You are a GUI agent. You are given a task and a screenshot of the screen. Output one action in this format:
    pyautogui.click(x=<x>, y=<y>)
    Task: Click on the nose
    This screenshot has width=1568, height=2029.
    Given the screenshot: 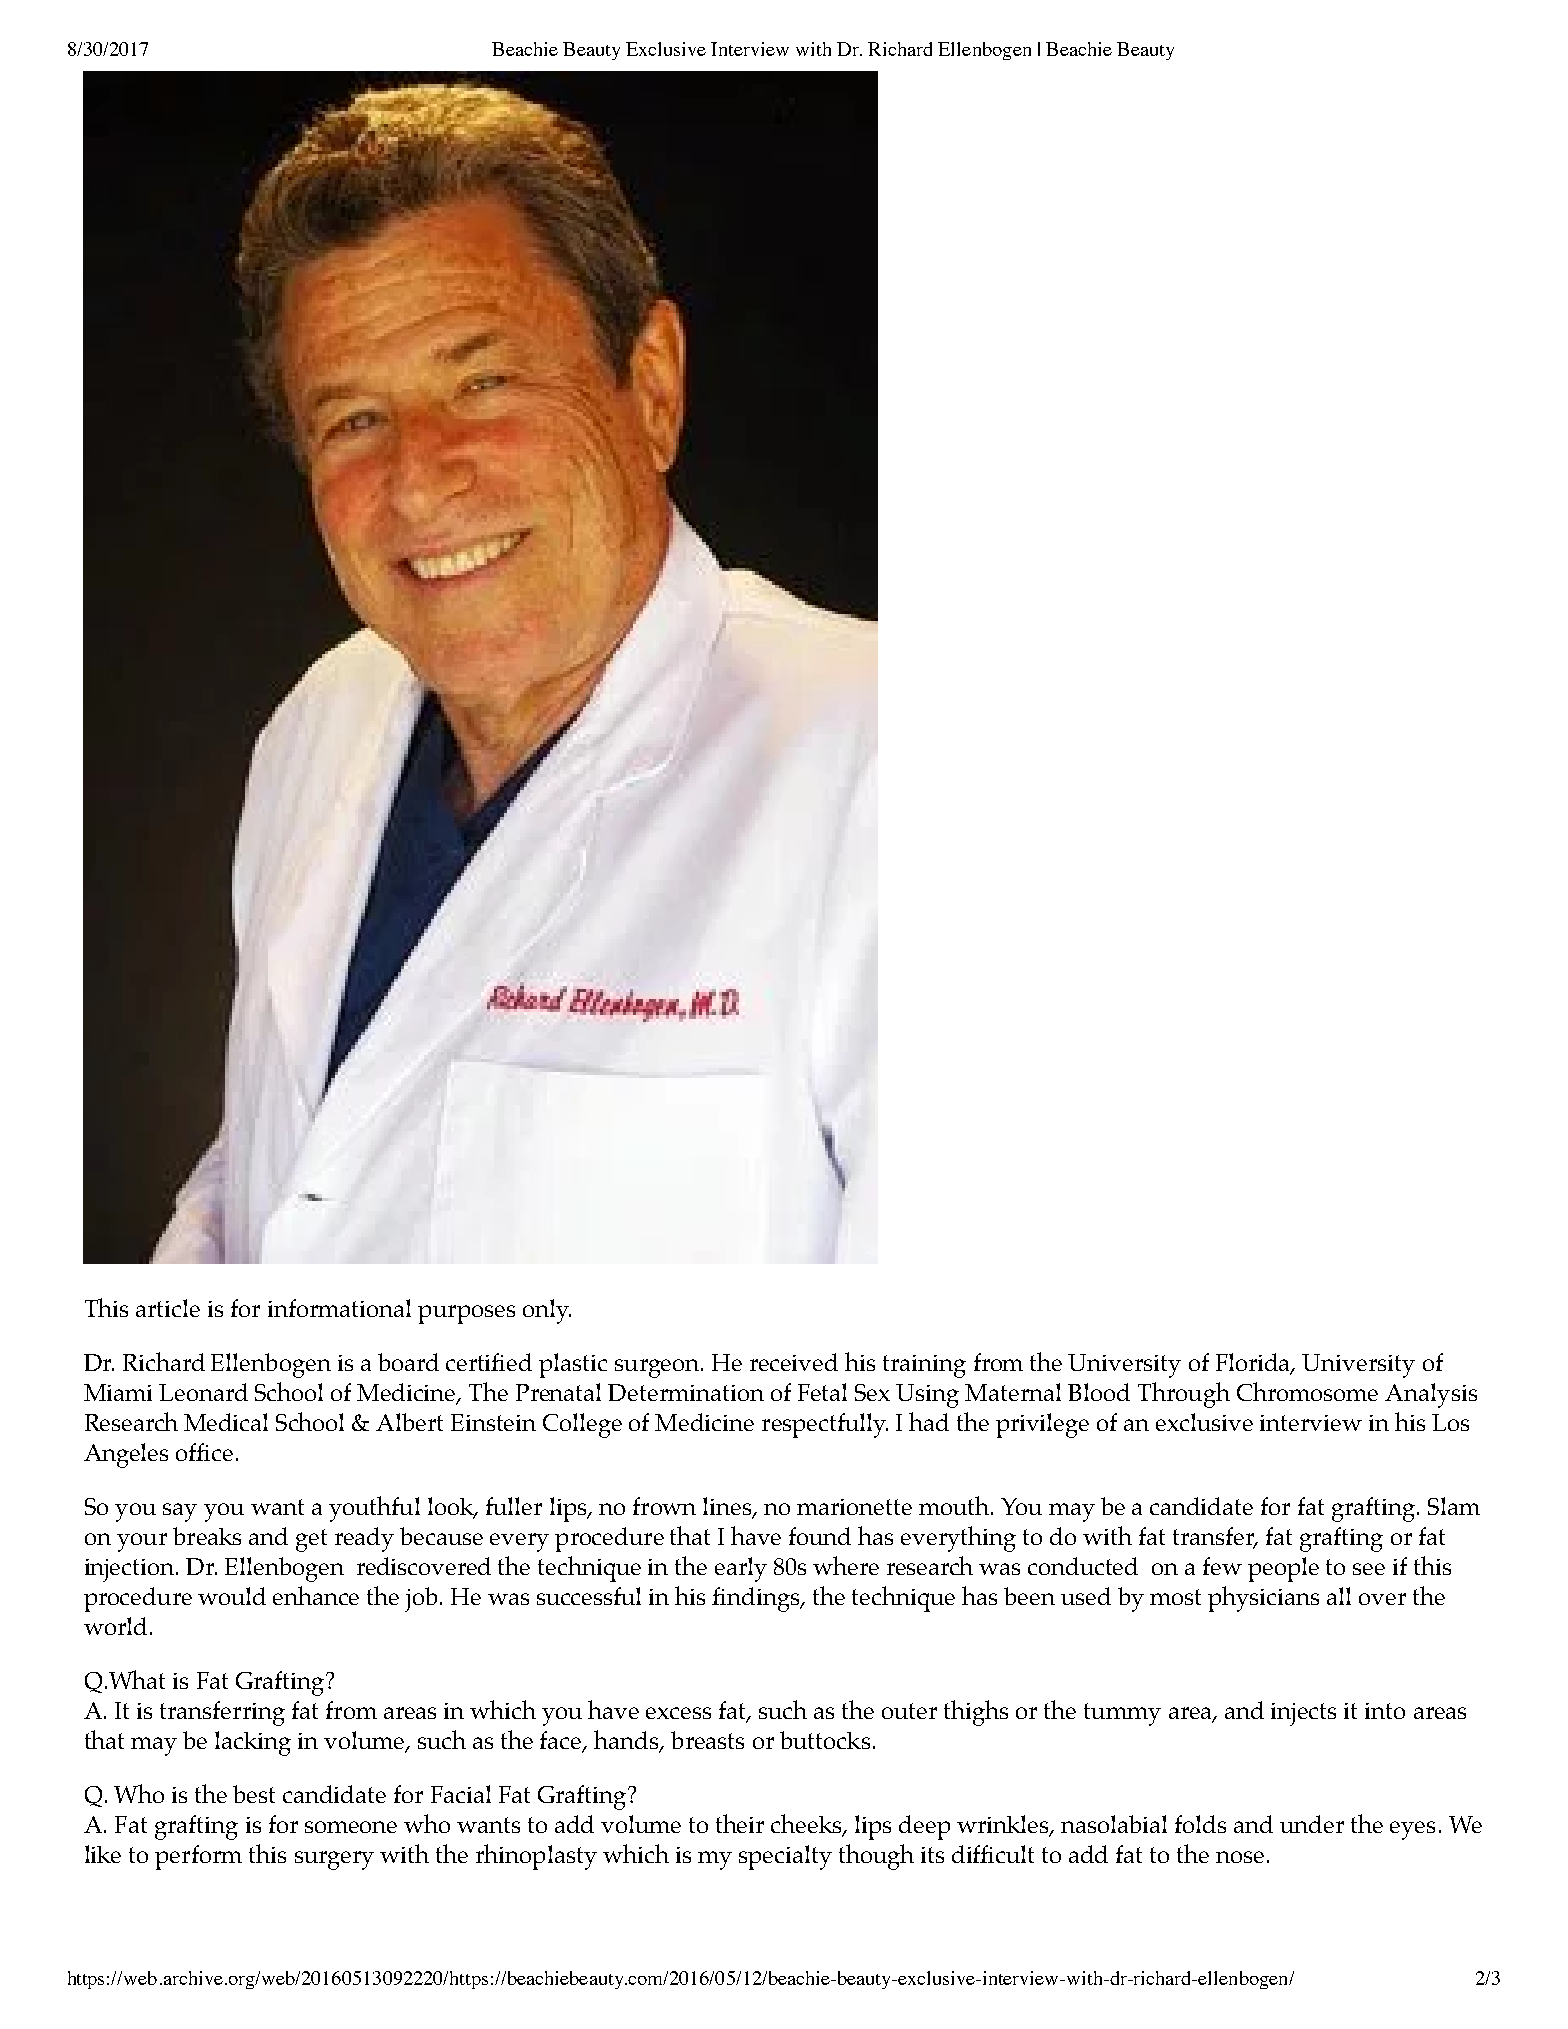 What is the action you would take?
    pyautogui.click(x=1240, y=1857)
